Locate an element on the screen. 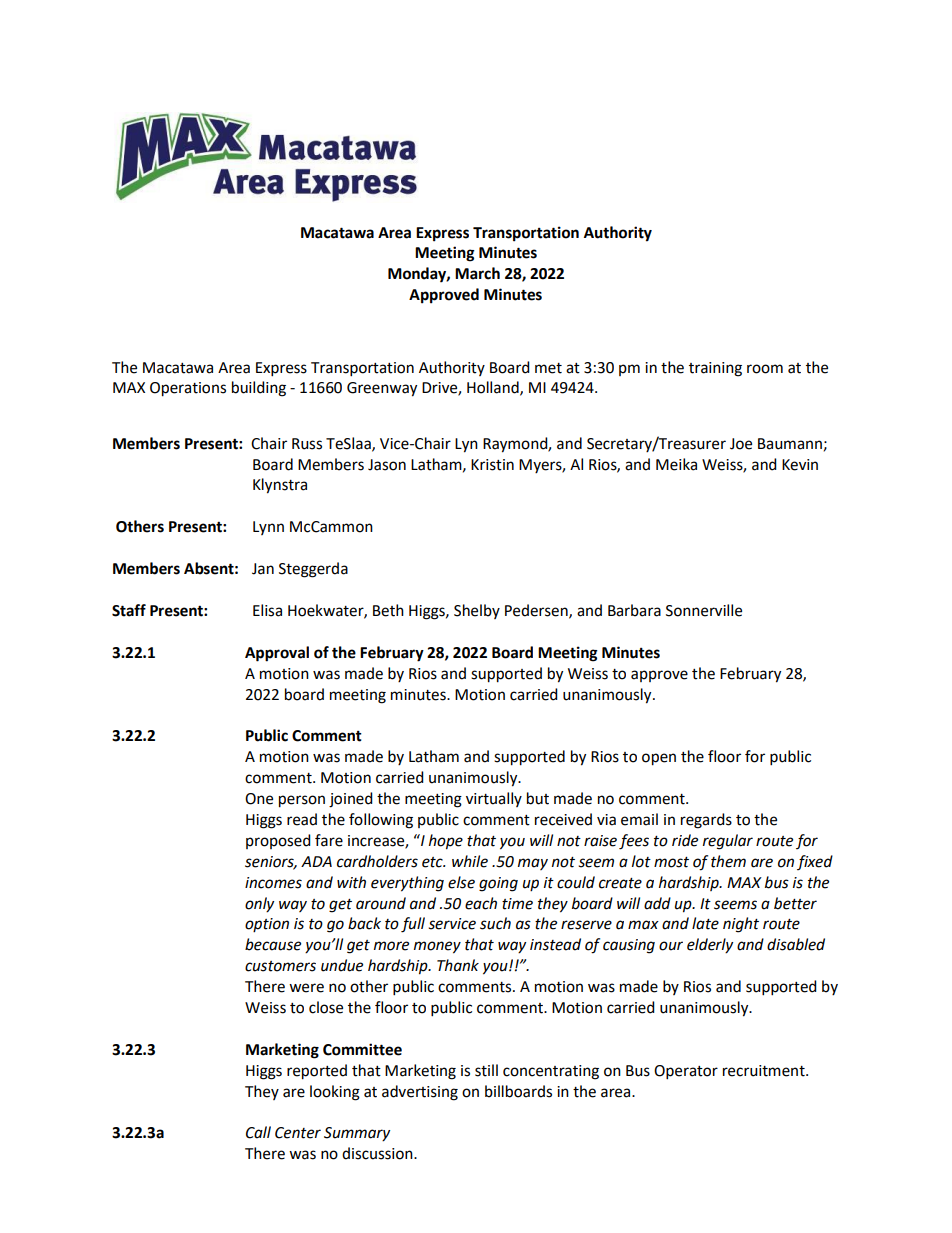 The width and height of the screenshot is (952, 1233). advertising is located at coordinates (420, 1093).
